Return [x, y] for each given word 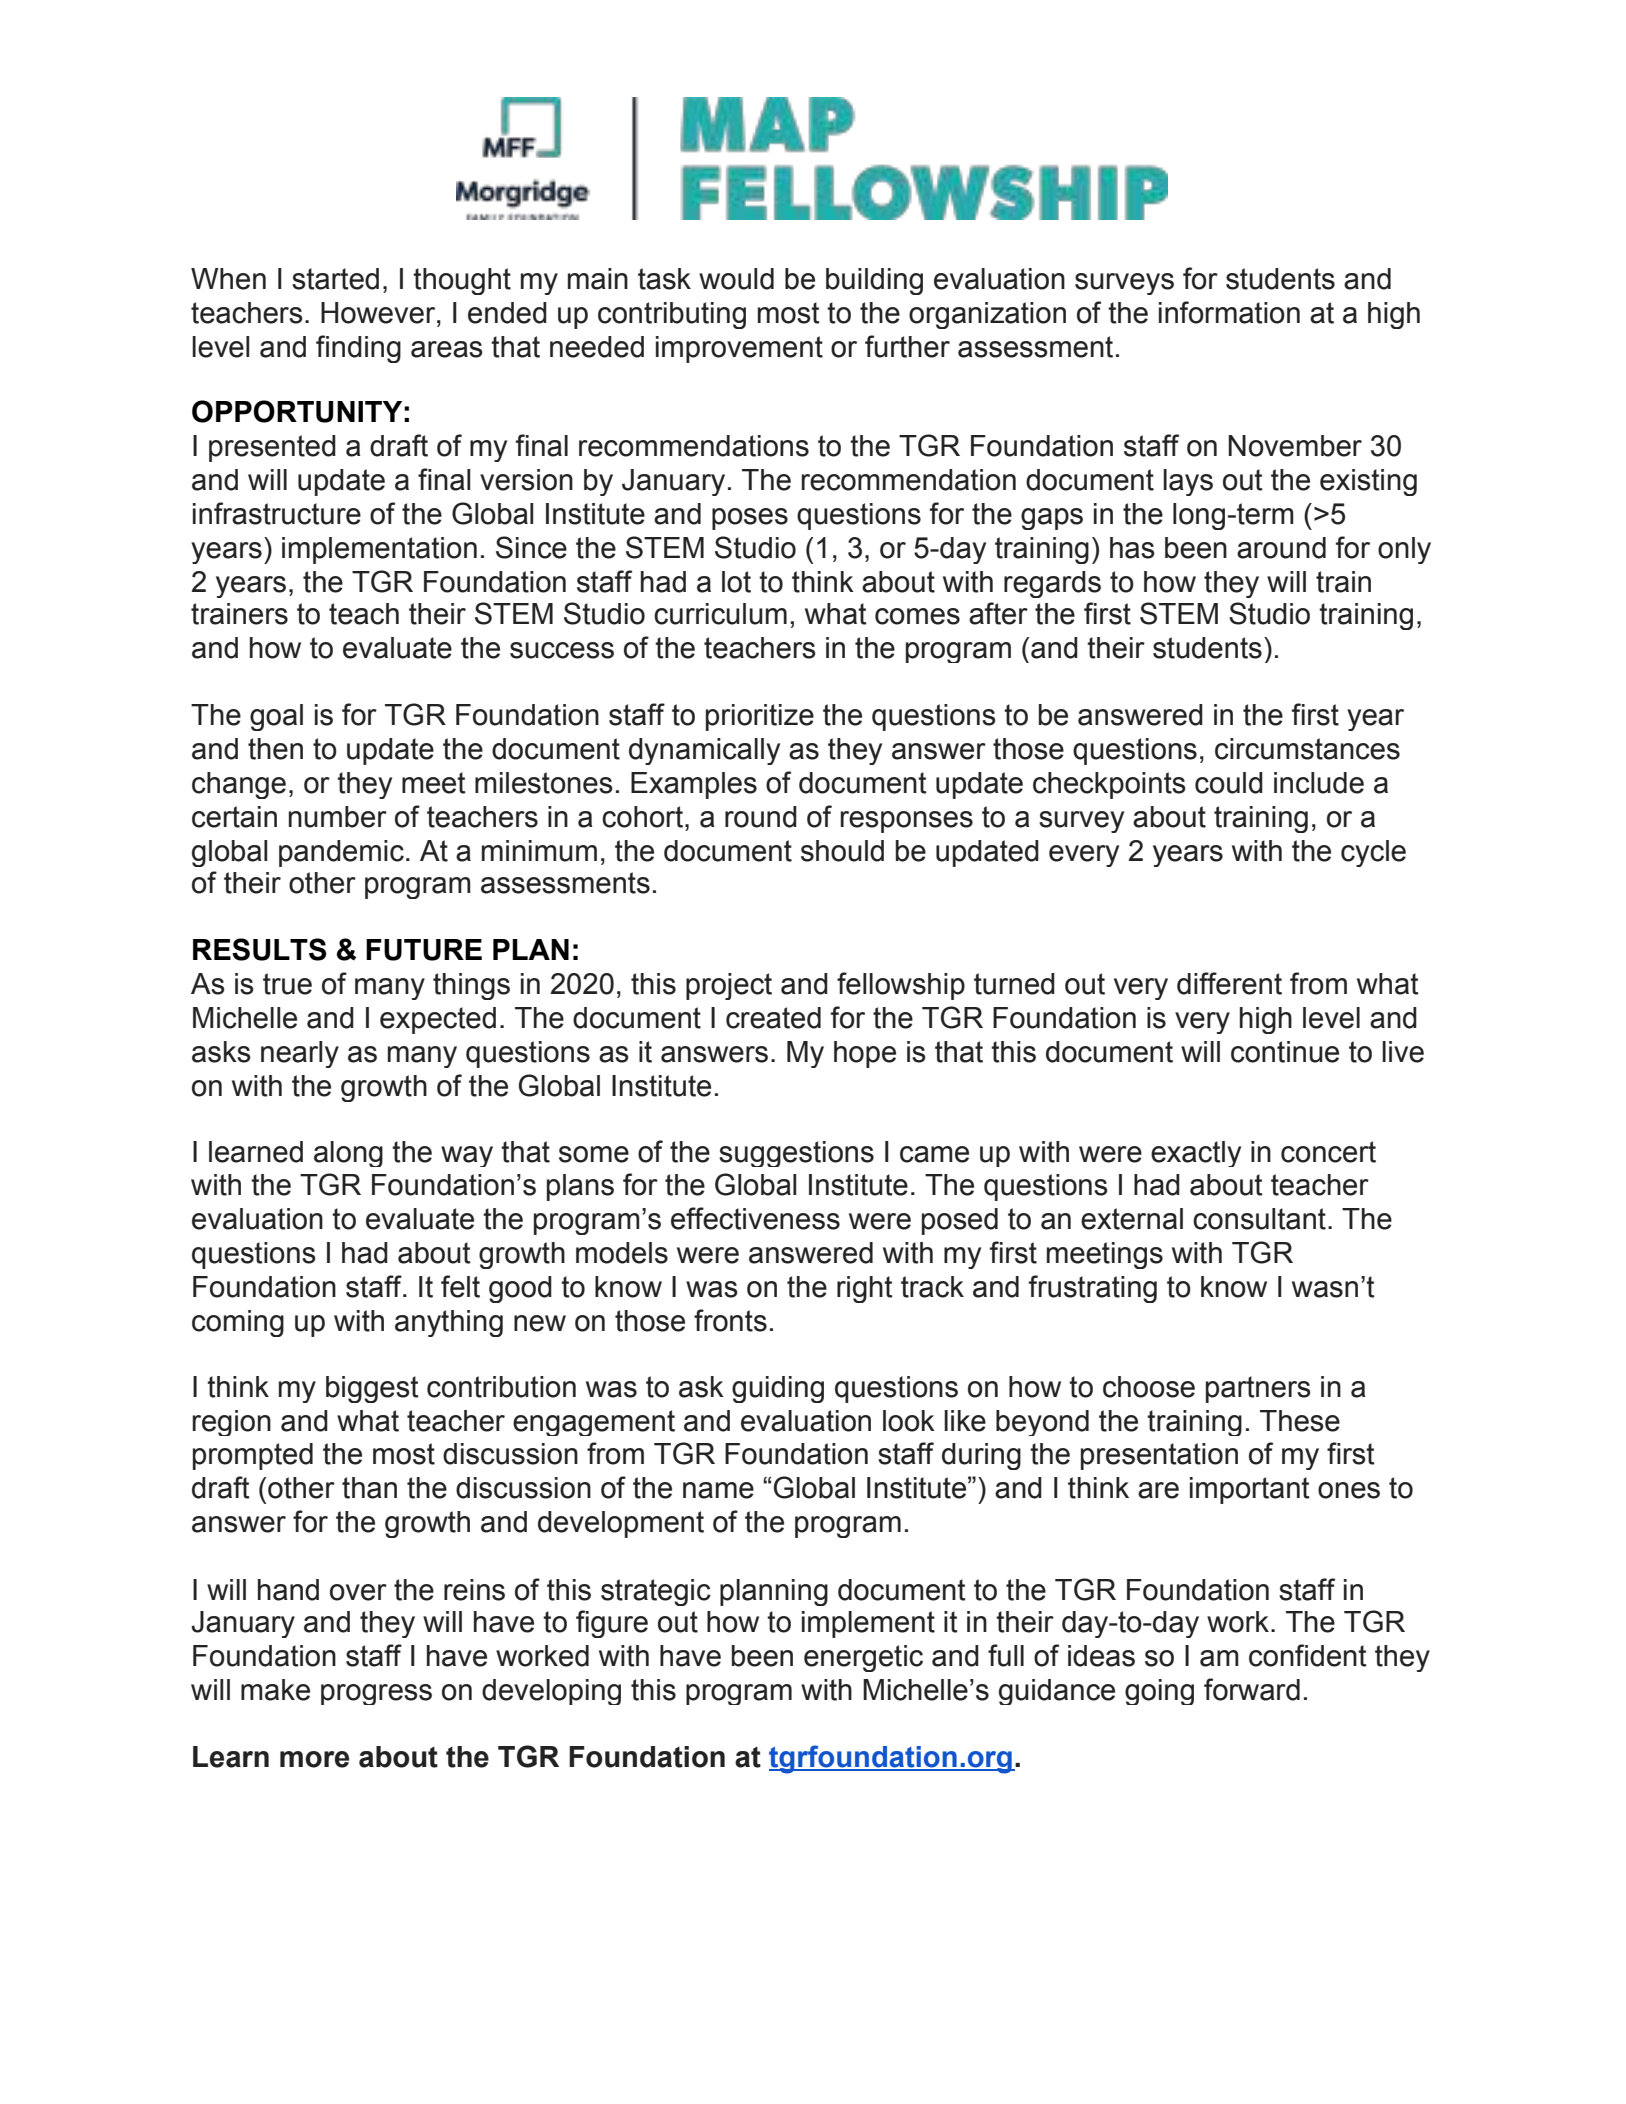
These [1300, 1421]
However [379, 313]
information [1229, 312]
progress [376, 1694]
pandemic [341, 853]
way [467, 1156]
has [1132, 548]
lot [736, 582]
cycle [1373, 853]
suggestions [796, 1154]
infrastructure [277, 513]
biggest [372, 1389]
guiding [778, 1389]
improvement [739, 349]
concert [1328, 1152]
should [842, 851]
